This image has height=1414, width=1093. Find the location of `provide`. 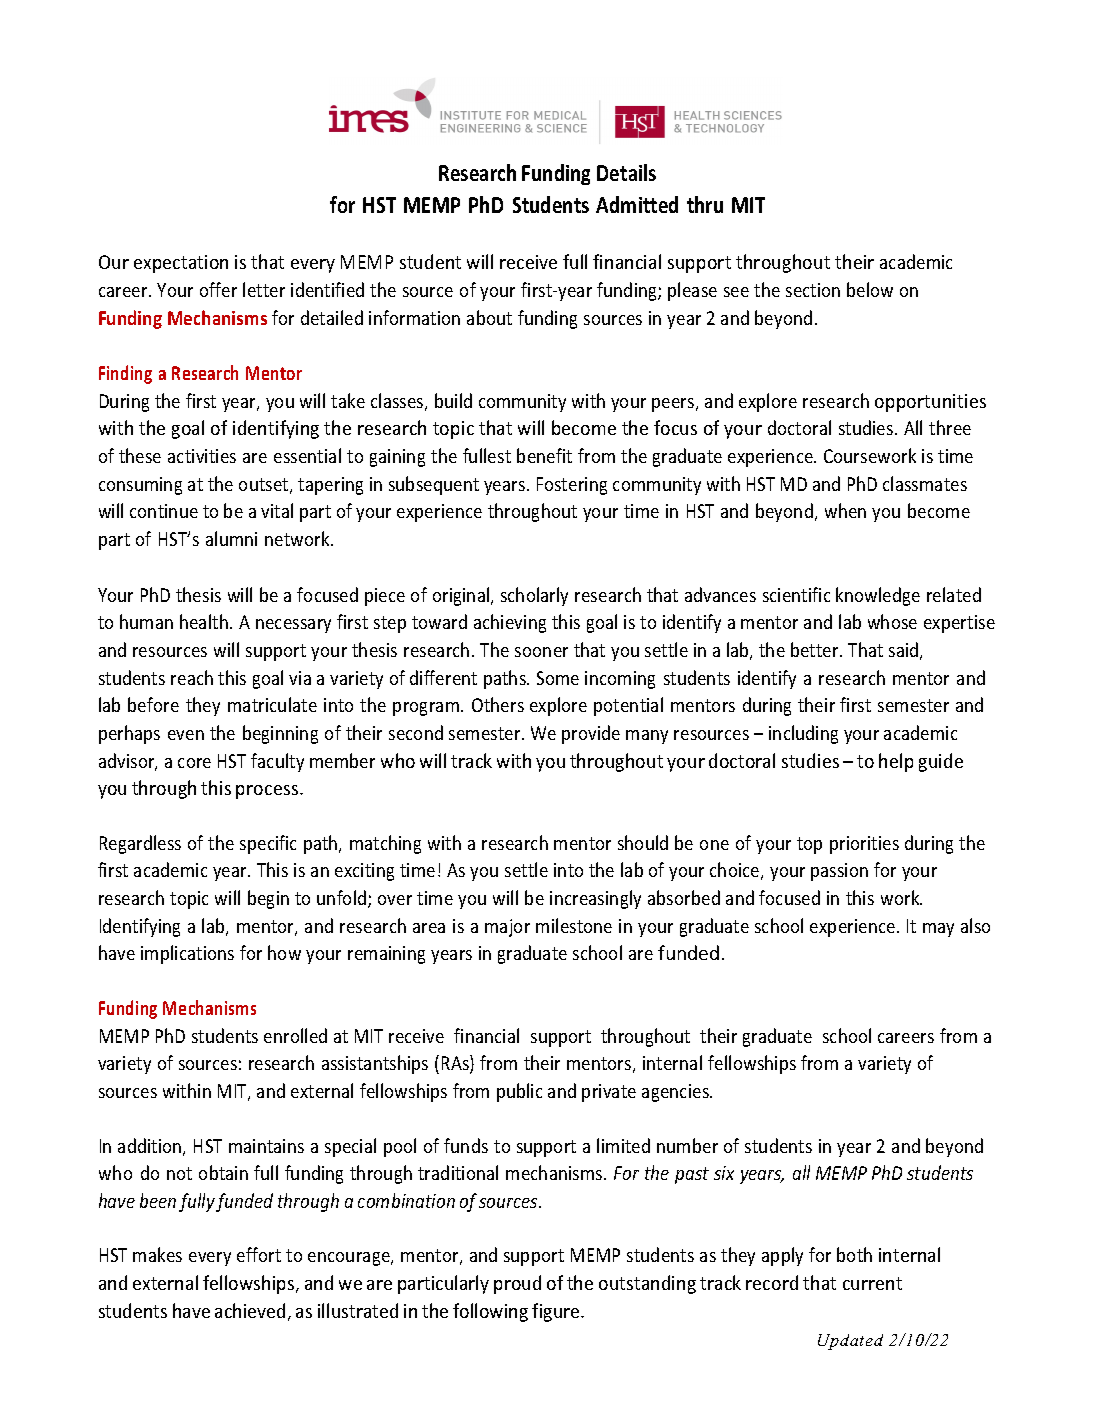

provide is located at coordinates (591, 734).
